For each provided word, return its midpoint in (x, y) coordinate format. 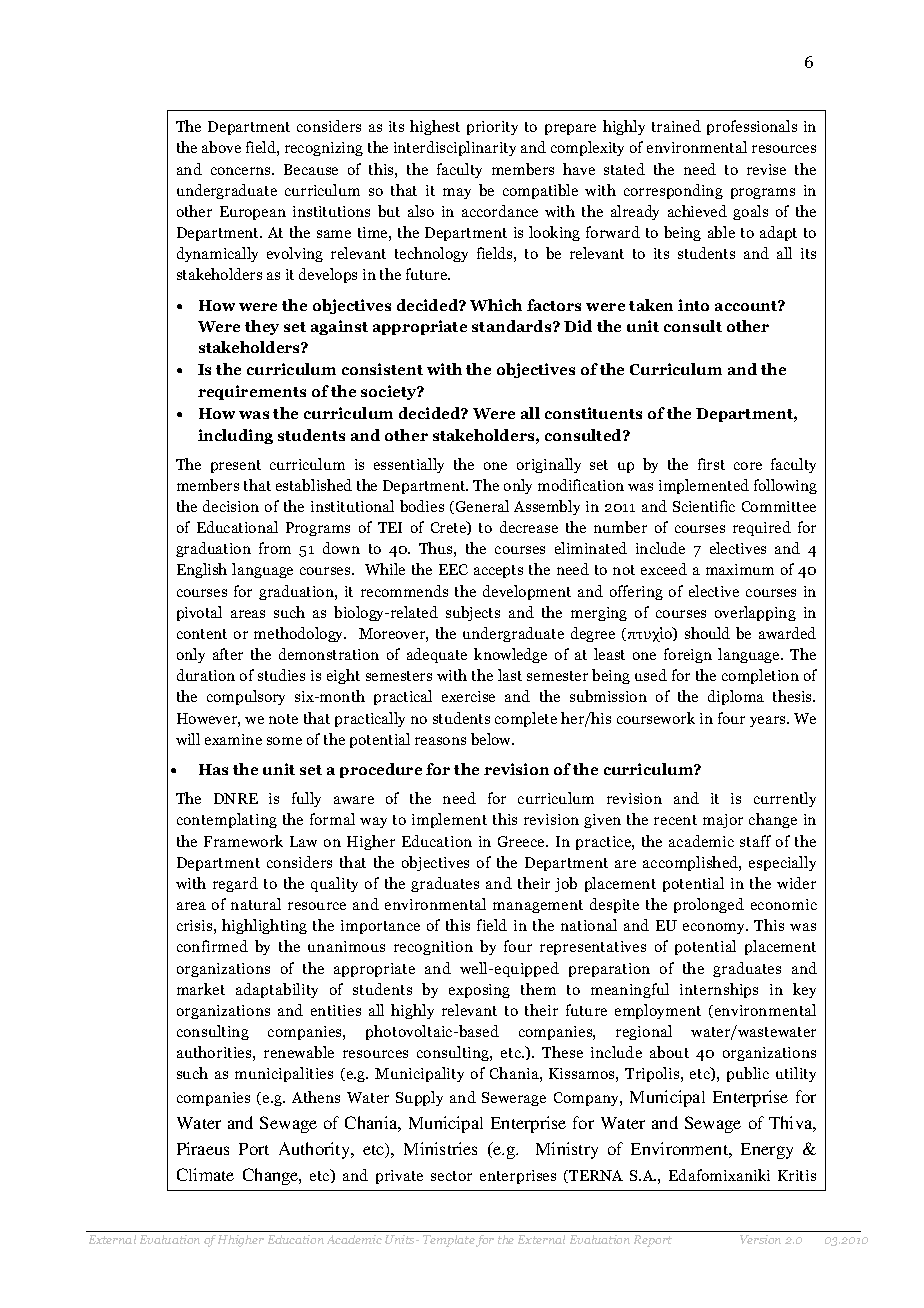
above (221, 147)
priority (492, 128)
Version (760, 1239)
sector (451, 1176)
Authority (316, 1150)
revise (766, 169)
